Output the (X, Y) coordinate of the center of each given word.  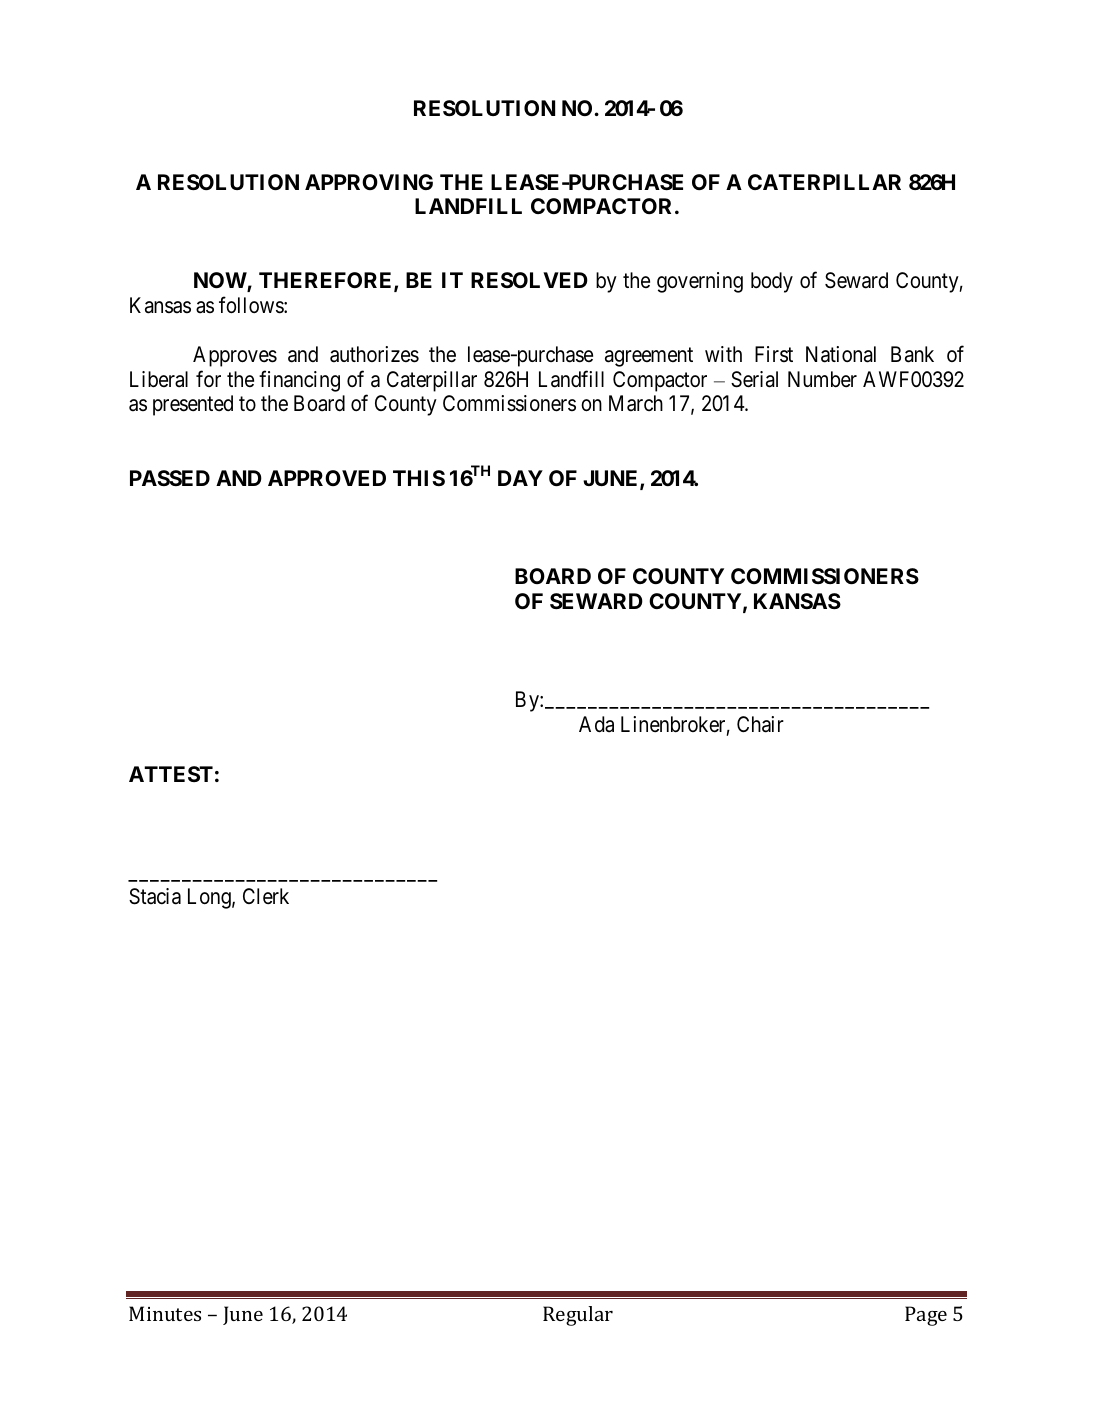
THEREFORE (327, 281)
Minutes (165, 1313)
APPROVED (327, 478)
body (772, 282)
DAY (520, 478)
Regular (578, 1316)
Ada (596, 724)
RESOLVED (529, 280)
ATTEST (171, 774)
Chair (760, 724)
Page (926, 1316)
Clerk (266, 896)
